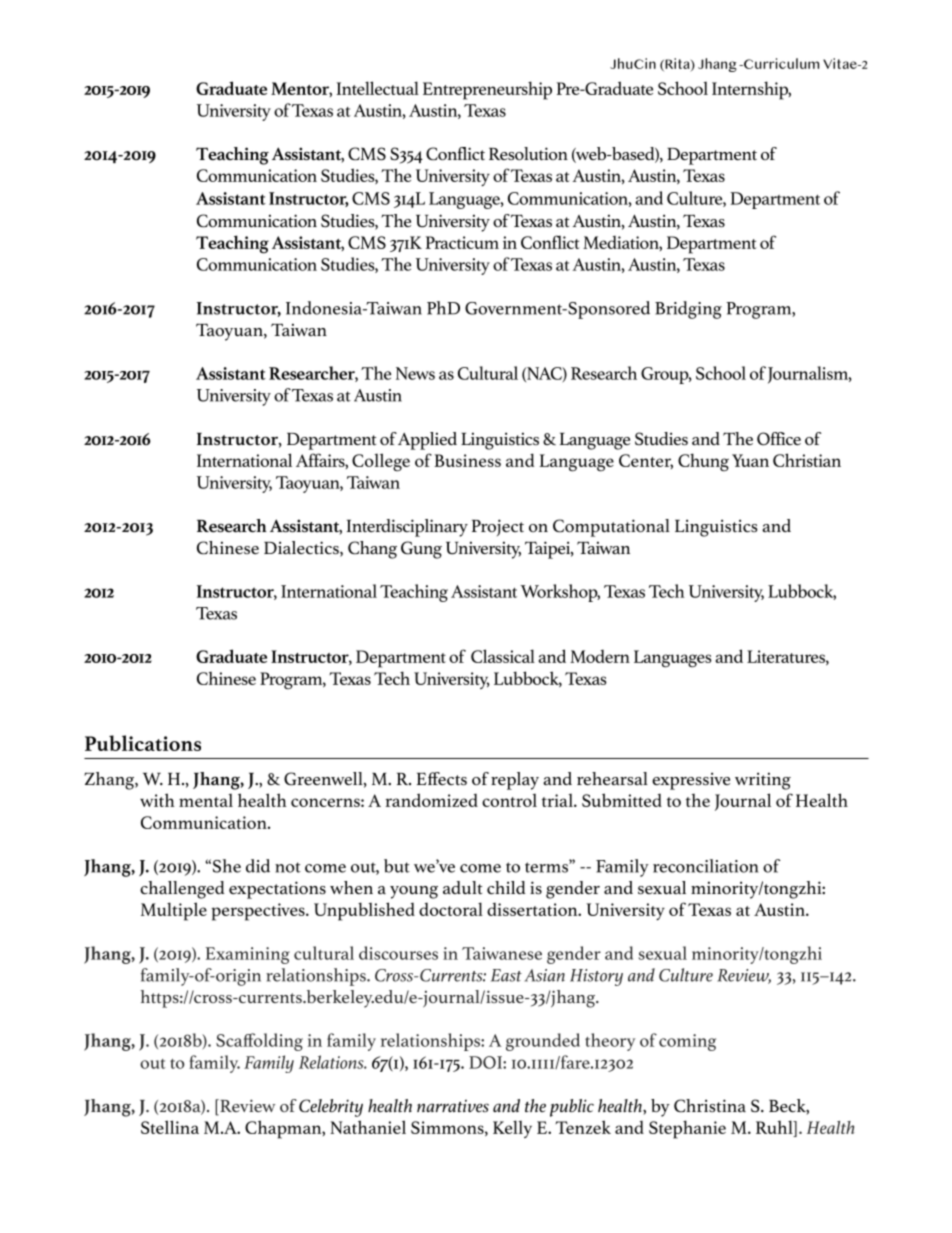  What do you see at coordinates (515, 781) in the screenshot?
I see `replay` at bounding box center [515, 781].
